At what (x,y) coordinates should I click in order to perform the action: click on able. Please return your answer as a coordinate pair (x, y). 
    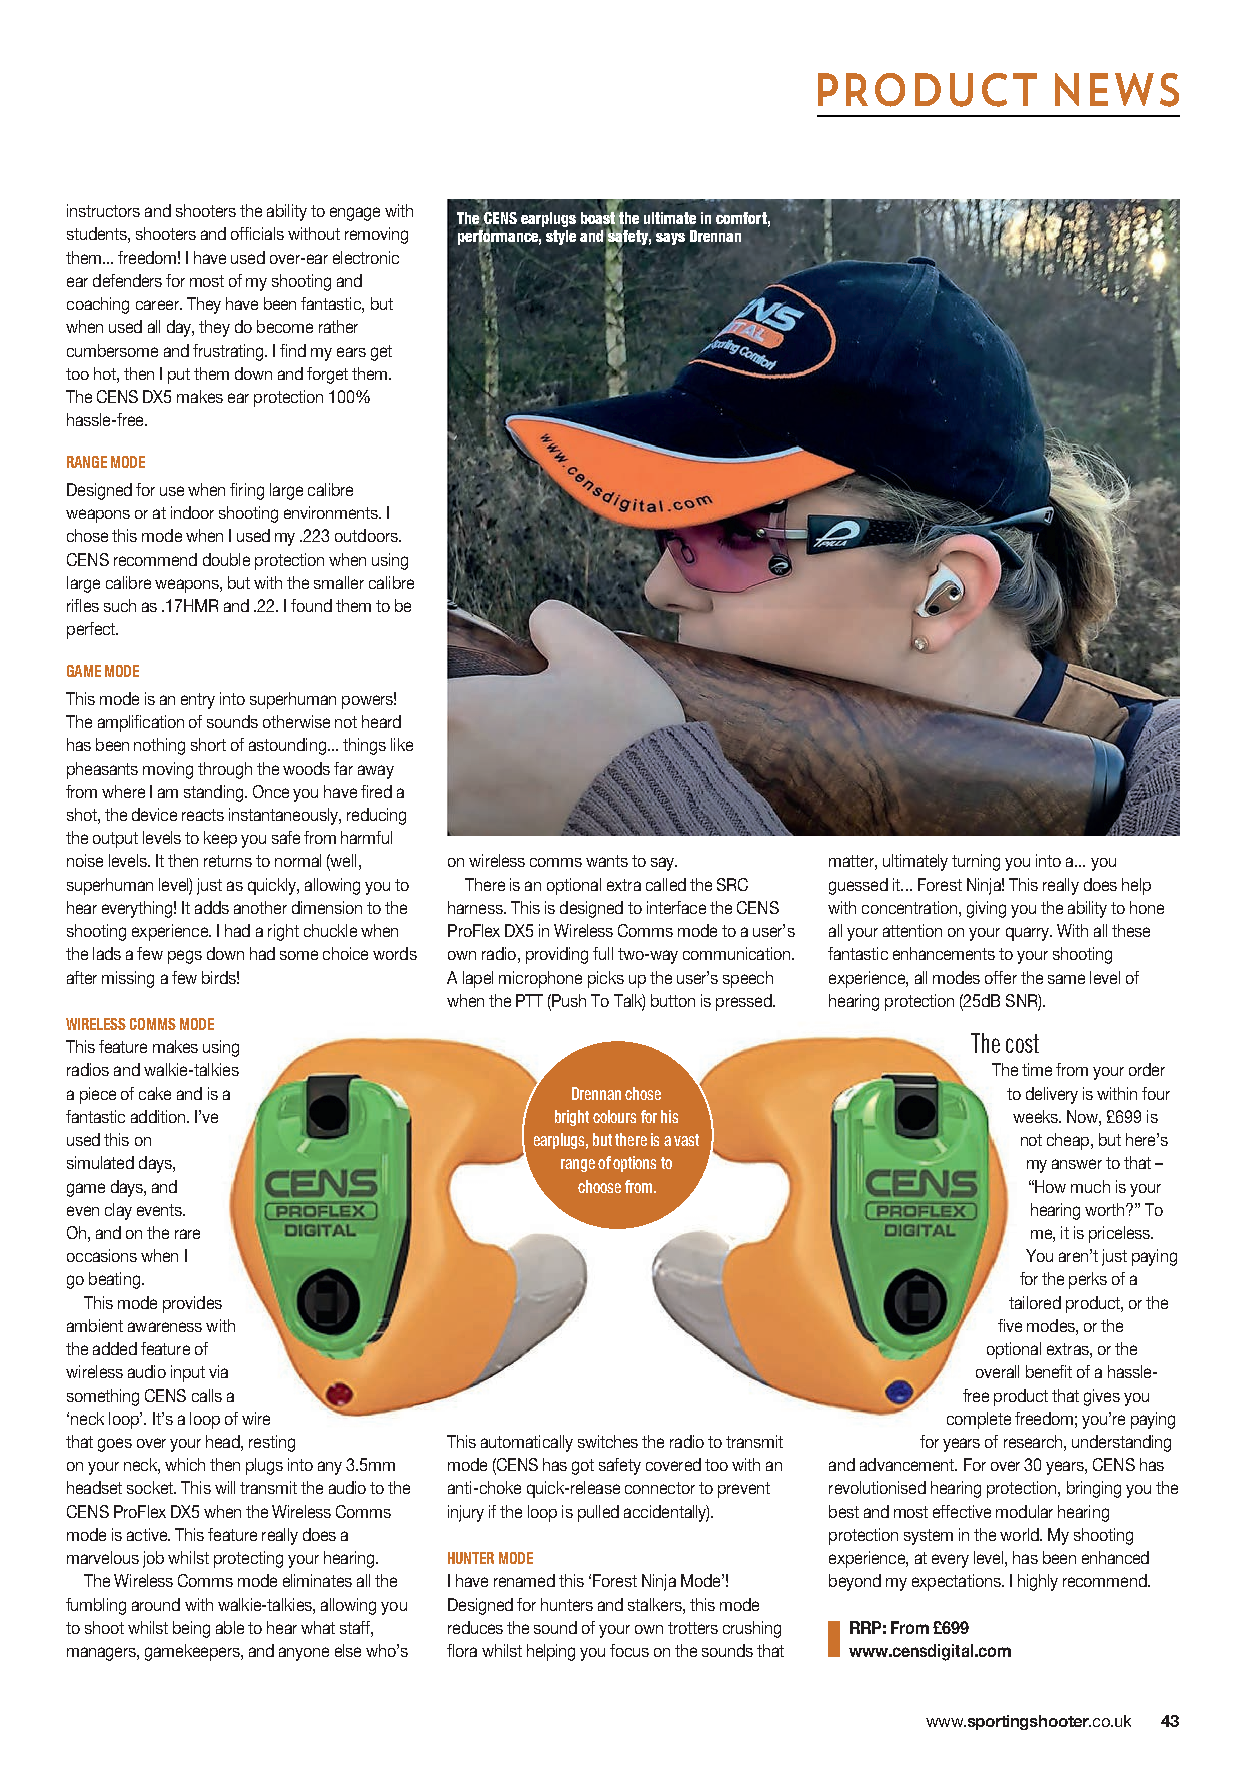
    Looking at the image, I should click on (230, 1627).
